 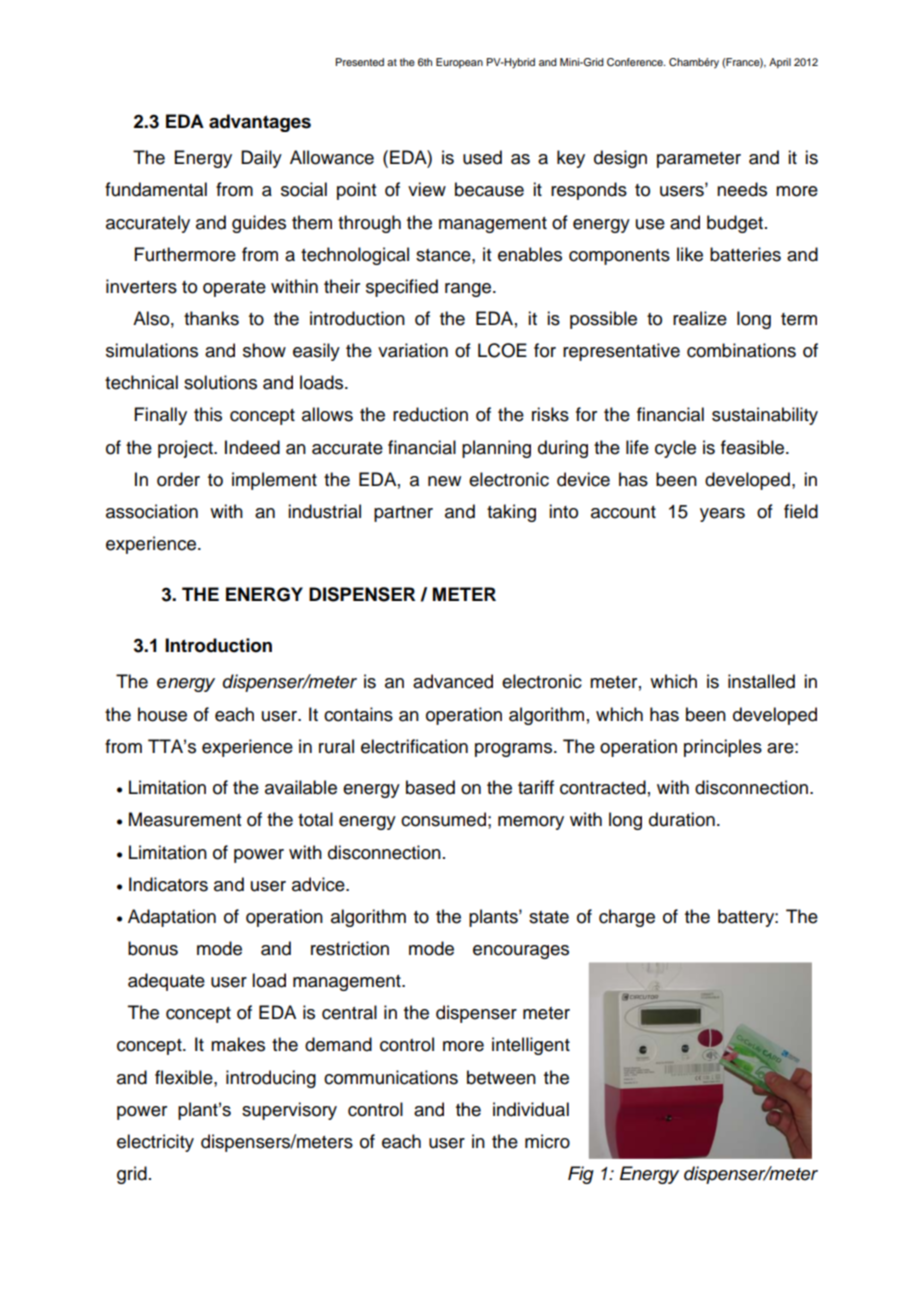 I want to click on individual, so click(x=531, y=1109).
